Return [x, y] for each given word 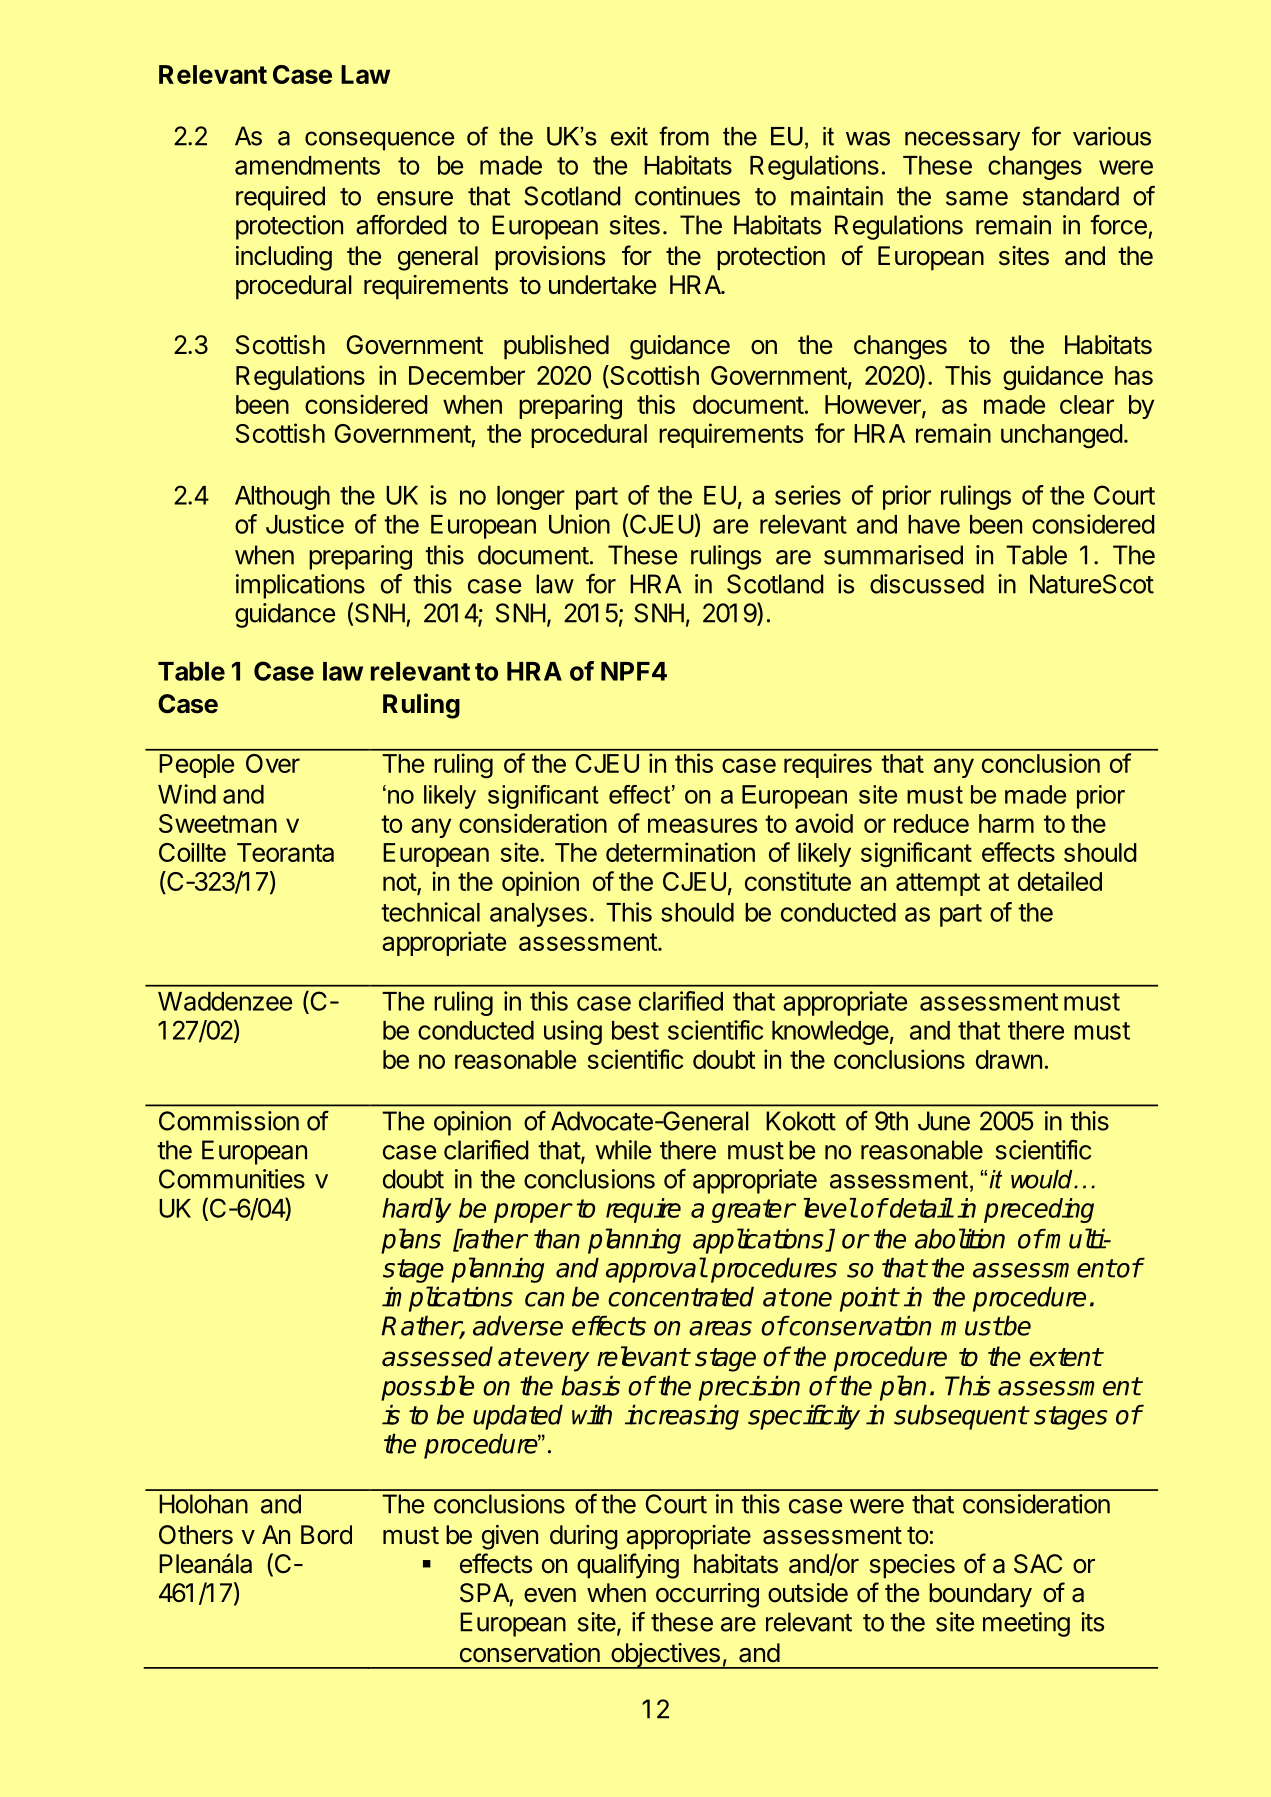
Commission [229, 1121]
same [977, 198]
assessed [437, 1356]
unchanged [1061, 436]
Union [579, 524]
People [196, 766]
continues [687, 196]
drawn [1009, 1059]
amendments [307, 165]
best [635, 1030]
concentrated [681, 1296]
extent [1065, 1357]
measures [702, 825]
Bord [326, 1535]
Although [282, 498]
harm [1006, 823]
